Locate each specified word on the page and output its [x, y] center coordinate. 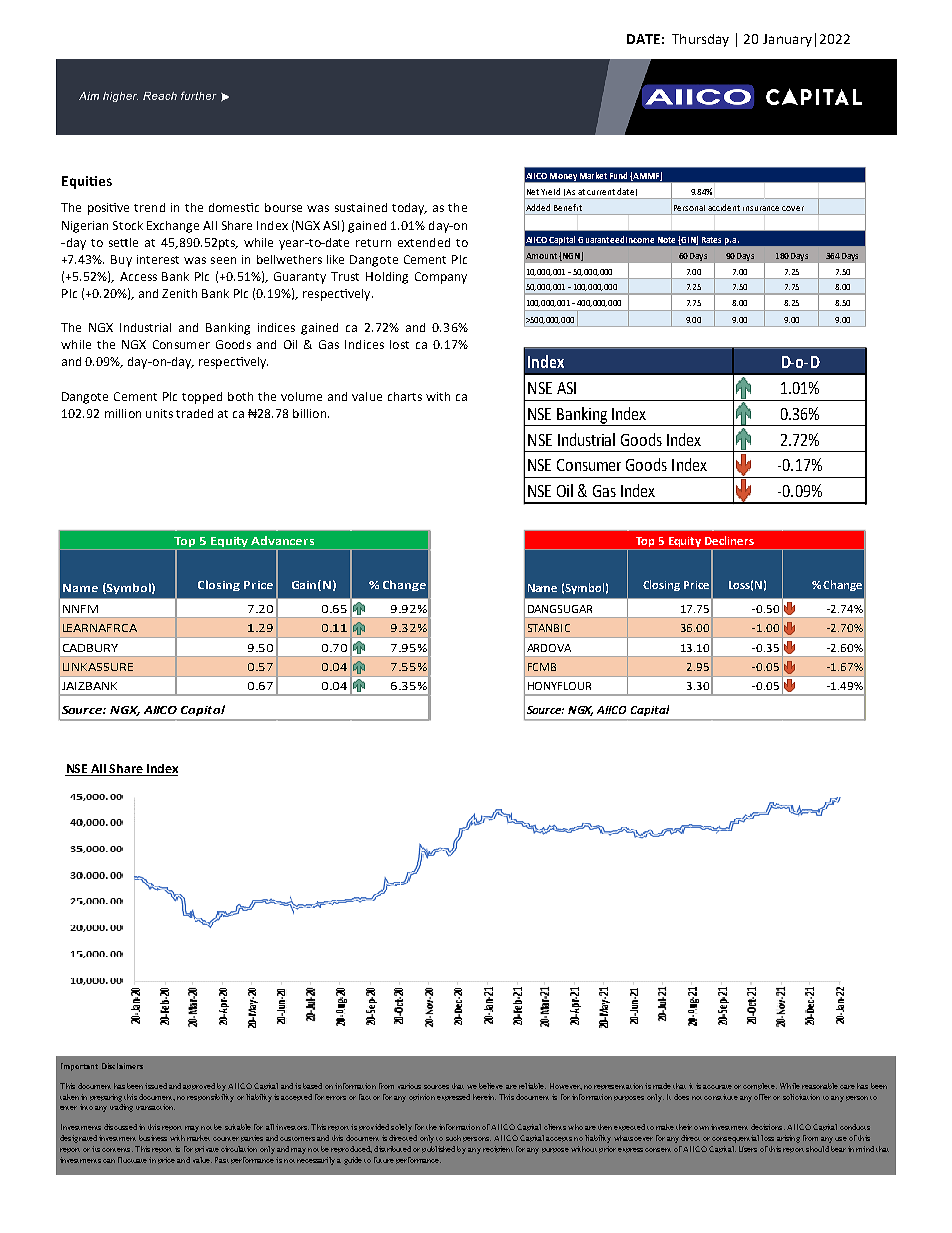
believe [491, 1086]
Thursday [700, 40]
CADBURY [90, 648]
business [153, 1138]
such [453, 1138]
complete [760, 1086]
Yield [550, 191]
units [159, 413]
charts [405, 396]
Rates [711, 240]
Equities [87, 182]
